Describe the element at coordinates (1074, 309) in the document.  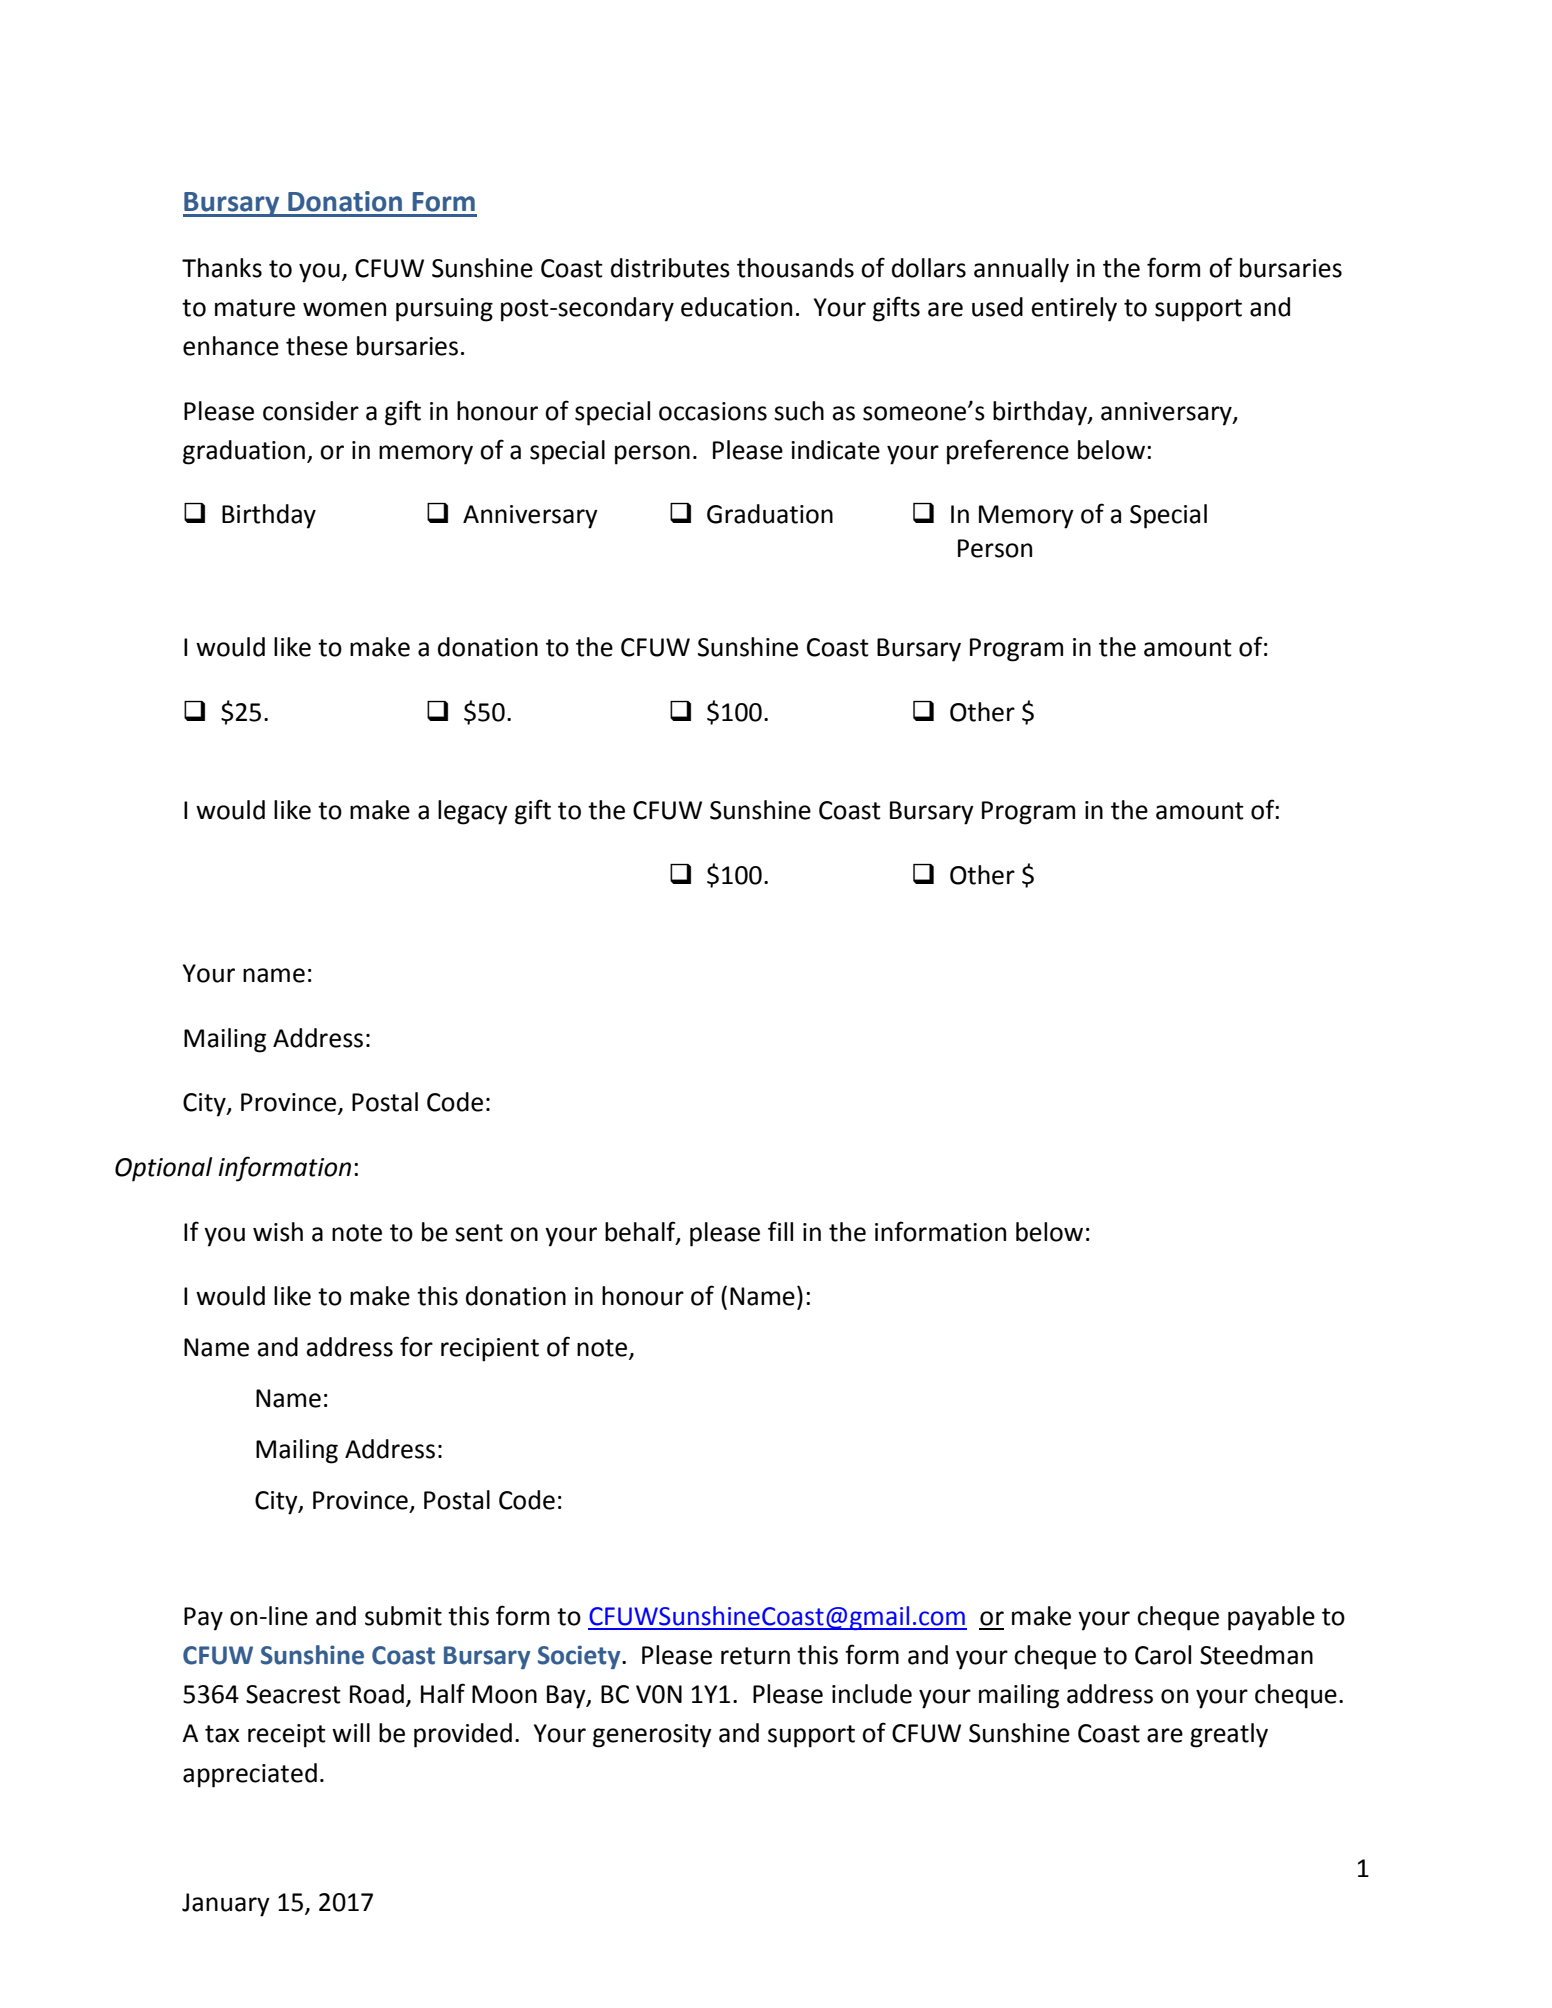
I see `entirely` at that location.
